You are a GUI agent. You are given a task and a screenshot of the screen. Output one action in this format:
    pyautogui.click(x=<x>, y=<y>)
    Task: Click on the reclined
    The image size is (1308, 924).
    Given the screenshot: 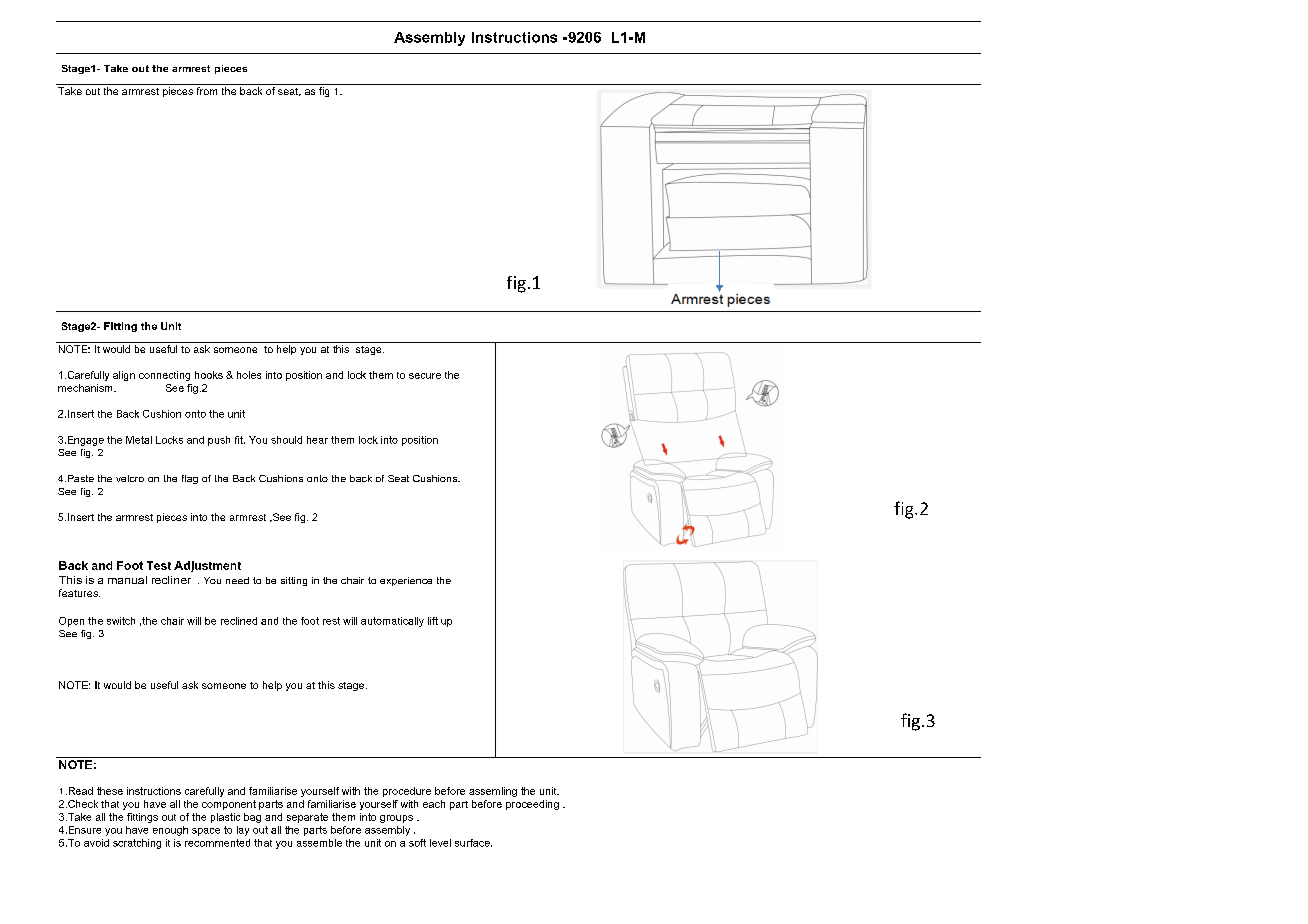 What is the action you would take?
    pyautogui.click(x=239, y=621)
